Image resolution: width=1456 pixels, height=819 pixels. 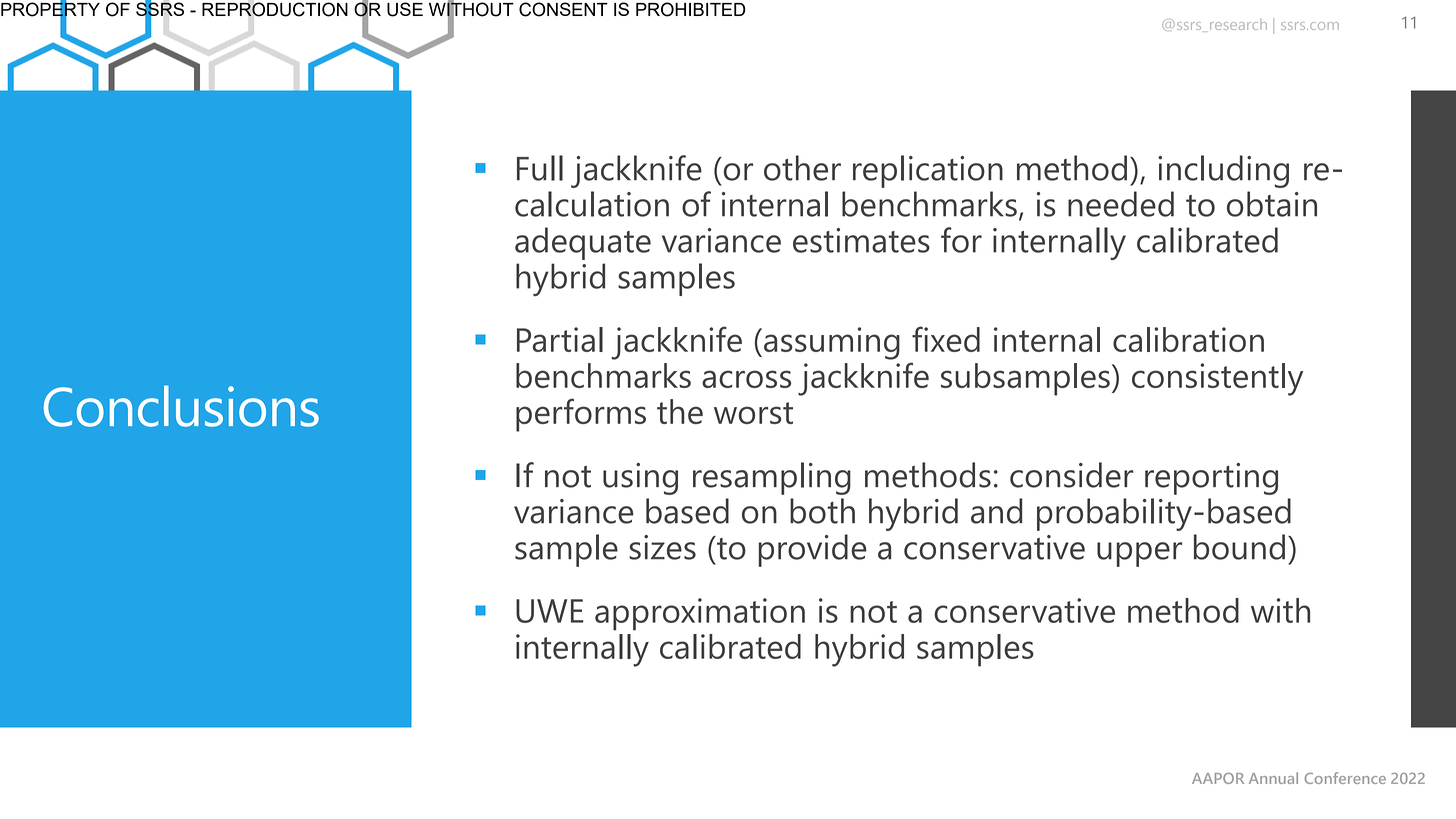 I want to click on approximation, so click(x=700, y=614).
